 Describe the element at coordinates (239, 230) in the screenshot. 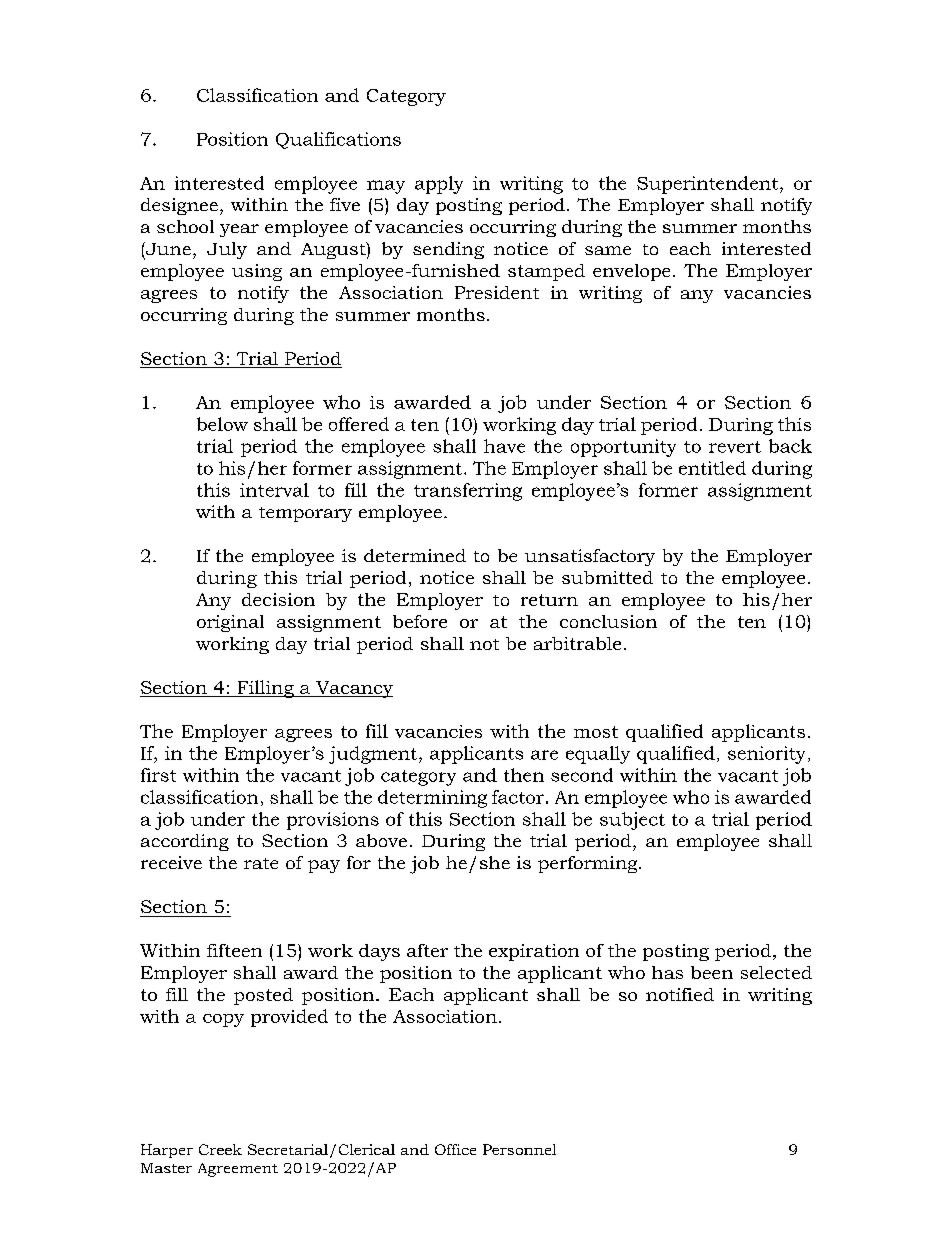

I see `year` at that location.
